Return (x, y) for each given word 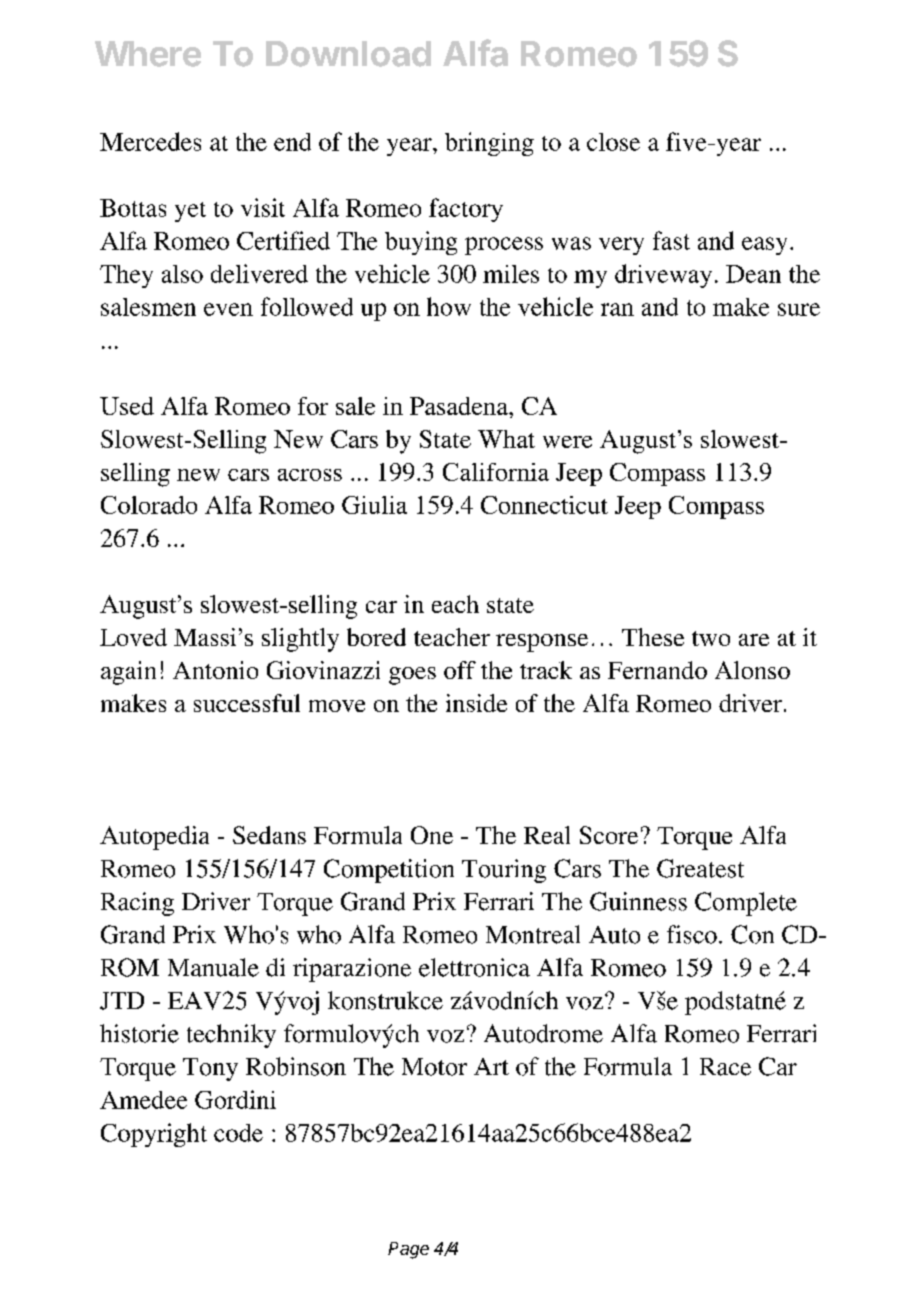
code (238, 1133)
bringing (489, 144)
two (711, 638)
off (460, 670)
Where (148, 54)
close (613, 142)
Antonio (215, 670)
